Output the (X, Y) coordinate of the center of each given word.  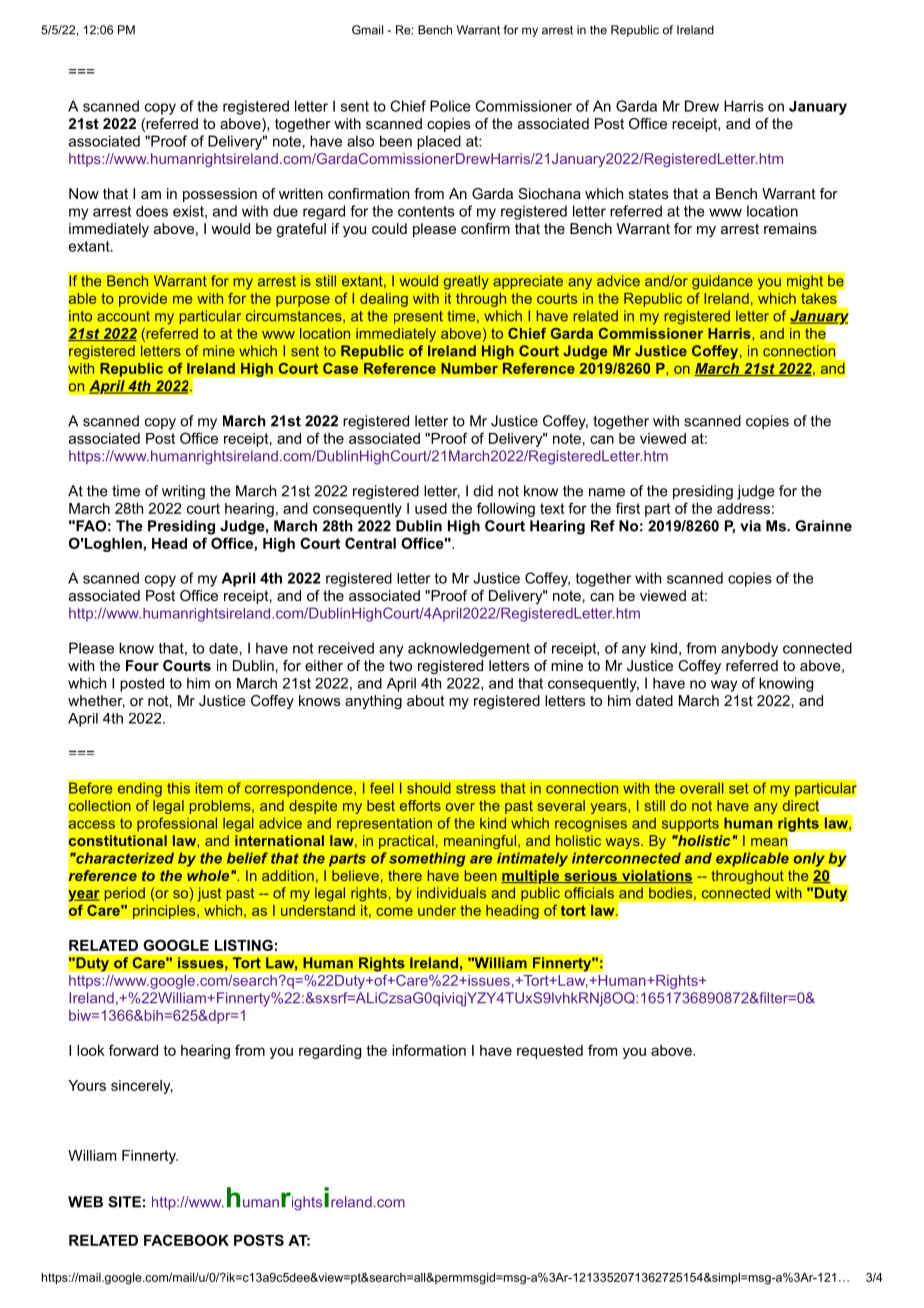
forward (133, 1050)
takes (819, 298)
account (123, 316)
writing (183, 492)
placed (439, 142)
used (431, 508)
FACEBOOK (186, 1240)
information (429, 1050)
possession (220, 195)
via (750, 526)
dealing (384, 300)
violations (656, 876)
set (739, 788)
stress (476, 788)
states (649, 193)
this (178, 788)
